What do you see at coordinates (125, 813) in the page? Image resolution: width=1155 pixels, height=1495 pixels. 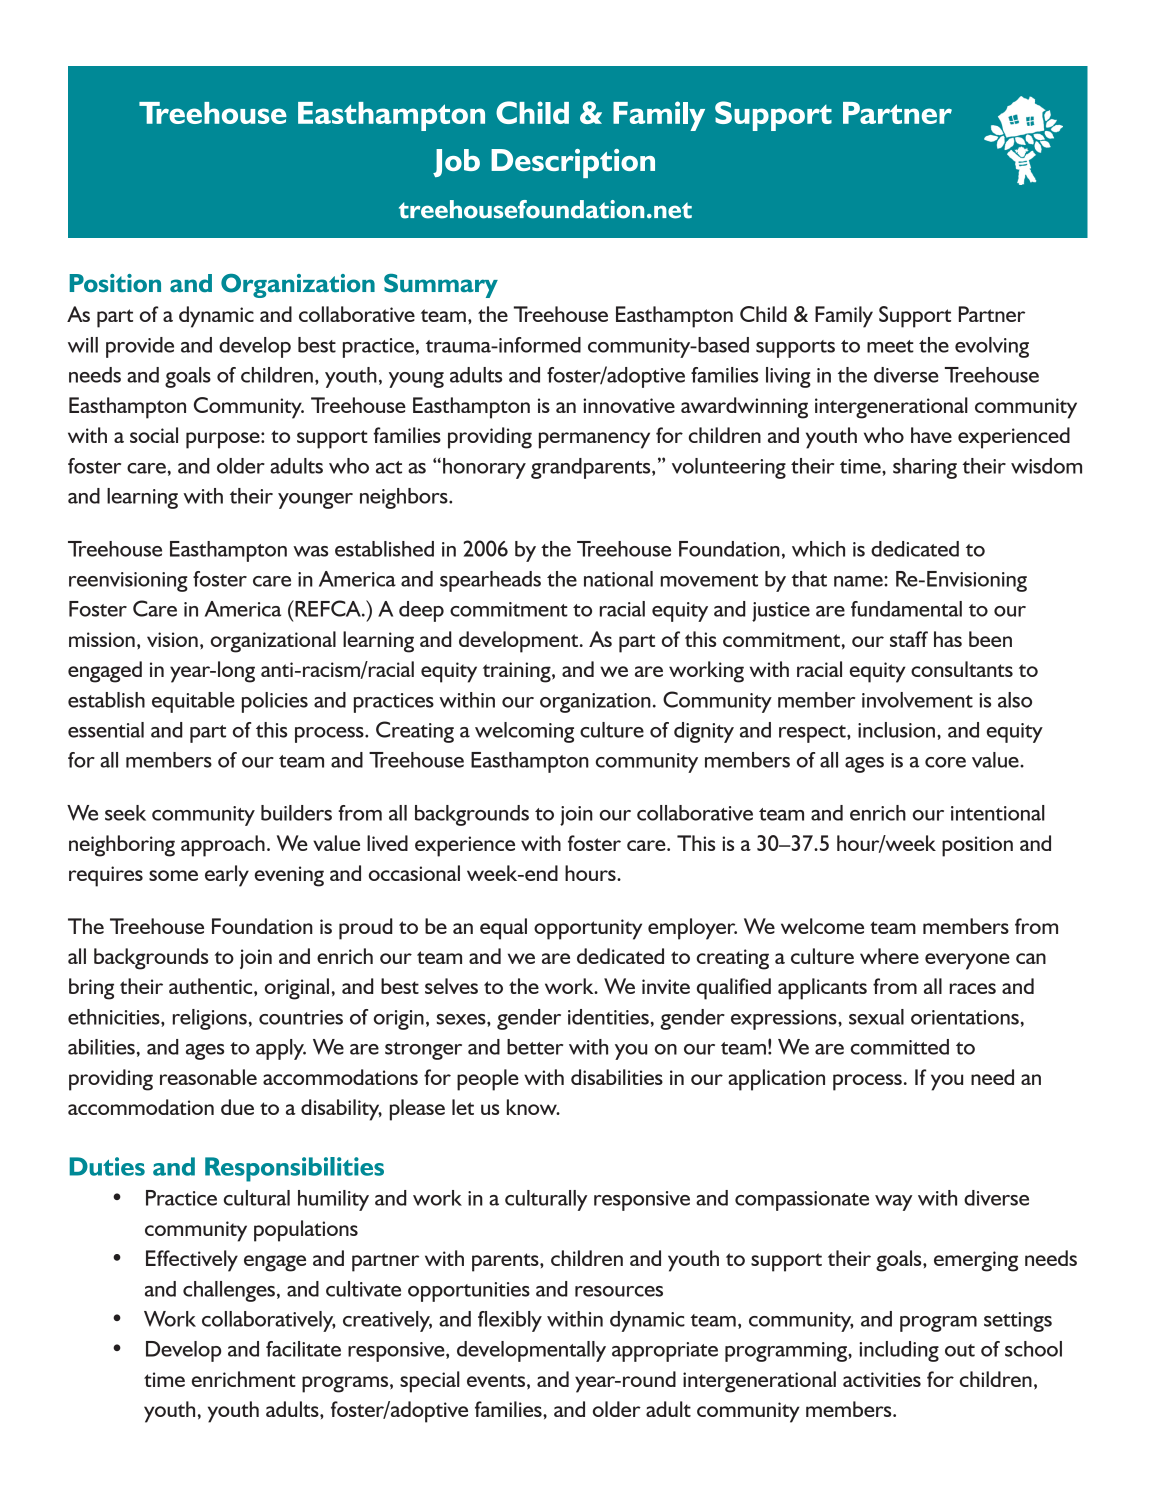 I see `seek` at bounding box center [125, 813].
